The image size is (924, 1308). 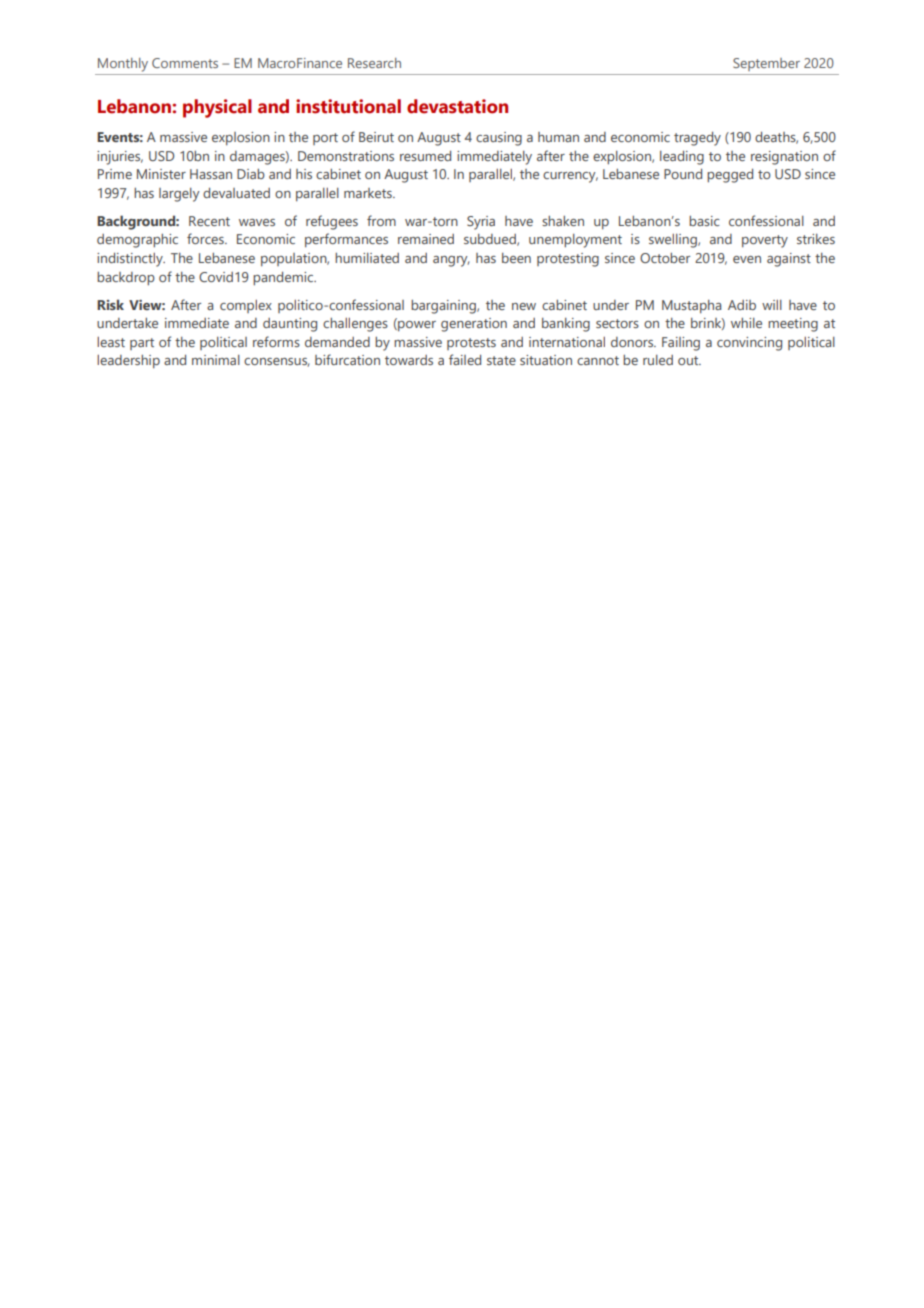 What do you see at coordinates (766, 64) in the screenshot?
I see `September` at bounding box center [766, 64].
